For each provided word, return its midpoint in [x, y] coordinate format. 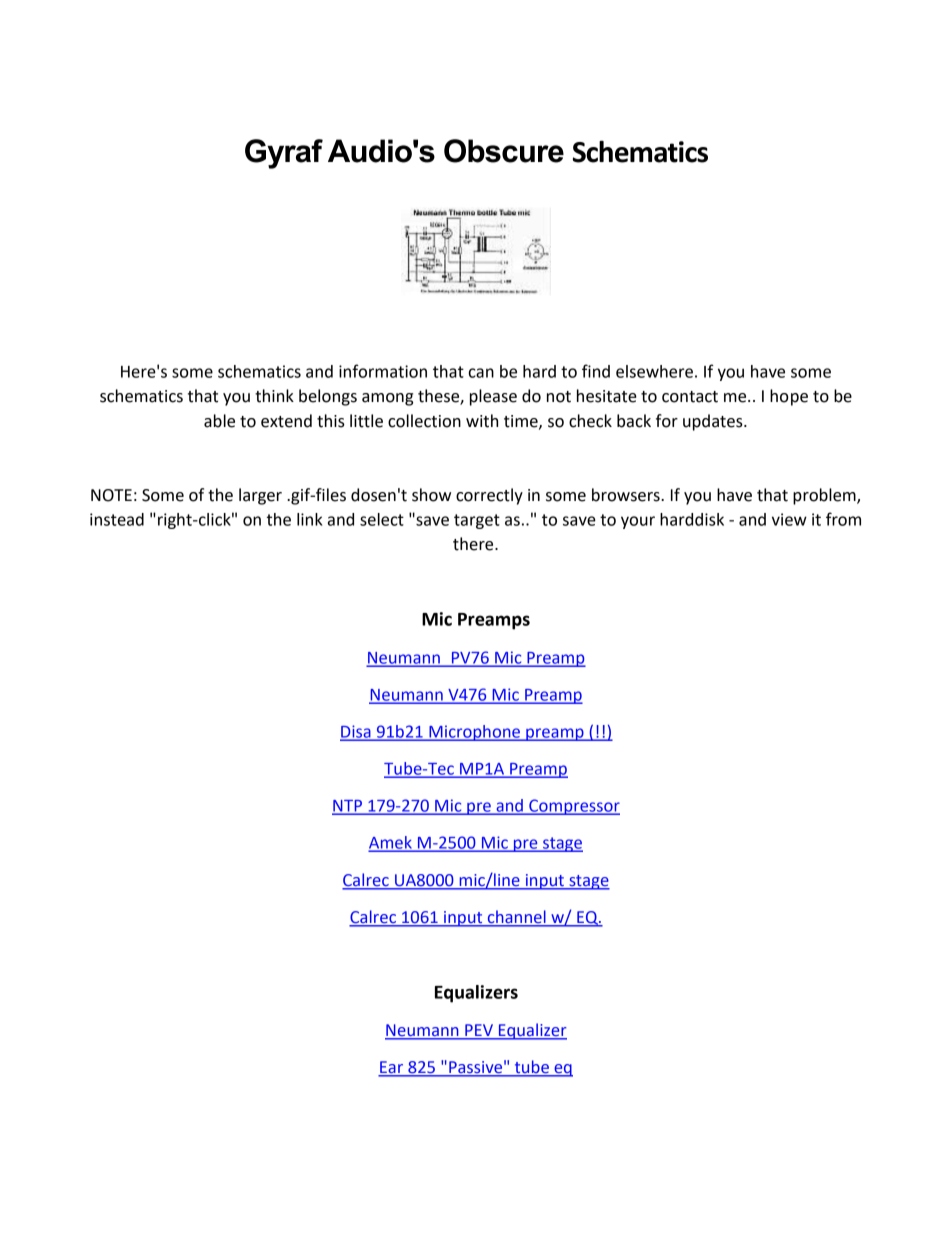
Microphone [475, 733]
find [596, 371]
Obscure [504, 151]
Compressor [573, 807]
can [481, 373]
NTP [348, 807]
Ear [392, 1068]
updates [714, 422]
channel [516, 917]
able [219, 421]
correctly [489, 496]
